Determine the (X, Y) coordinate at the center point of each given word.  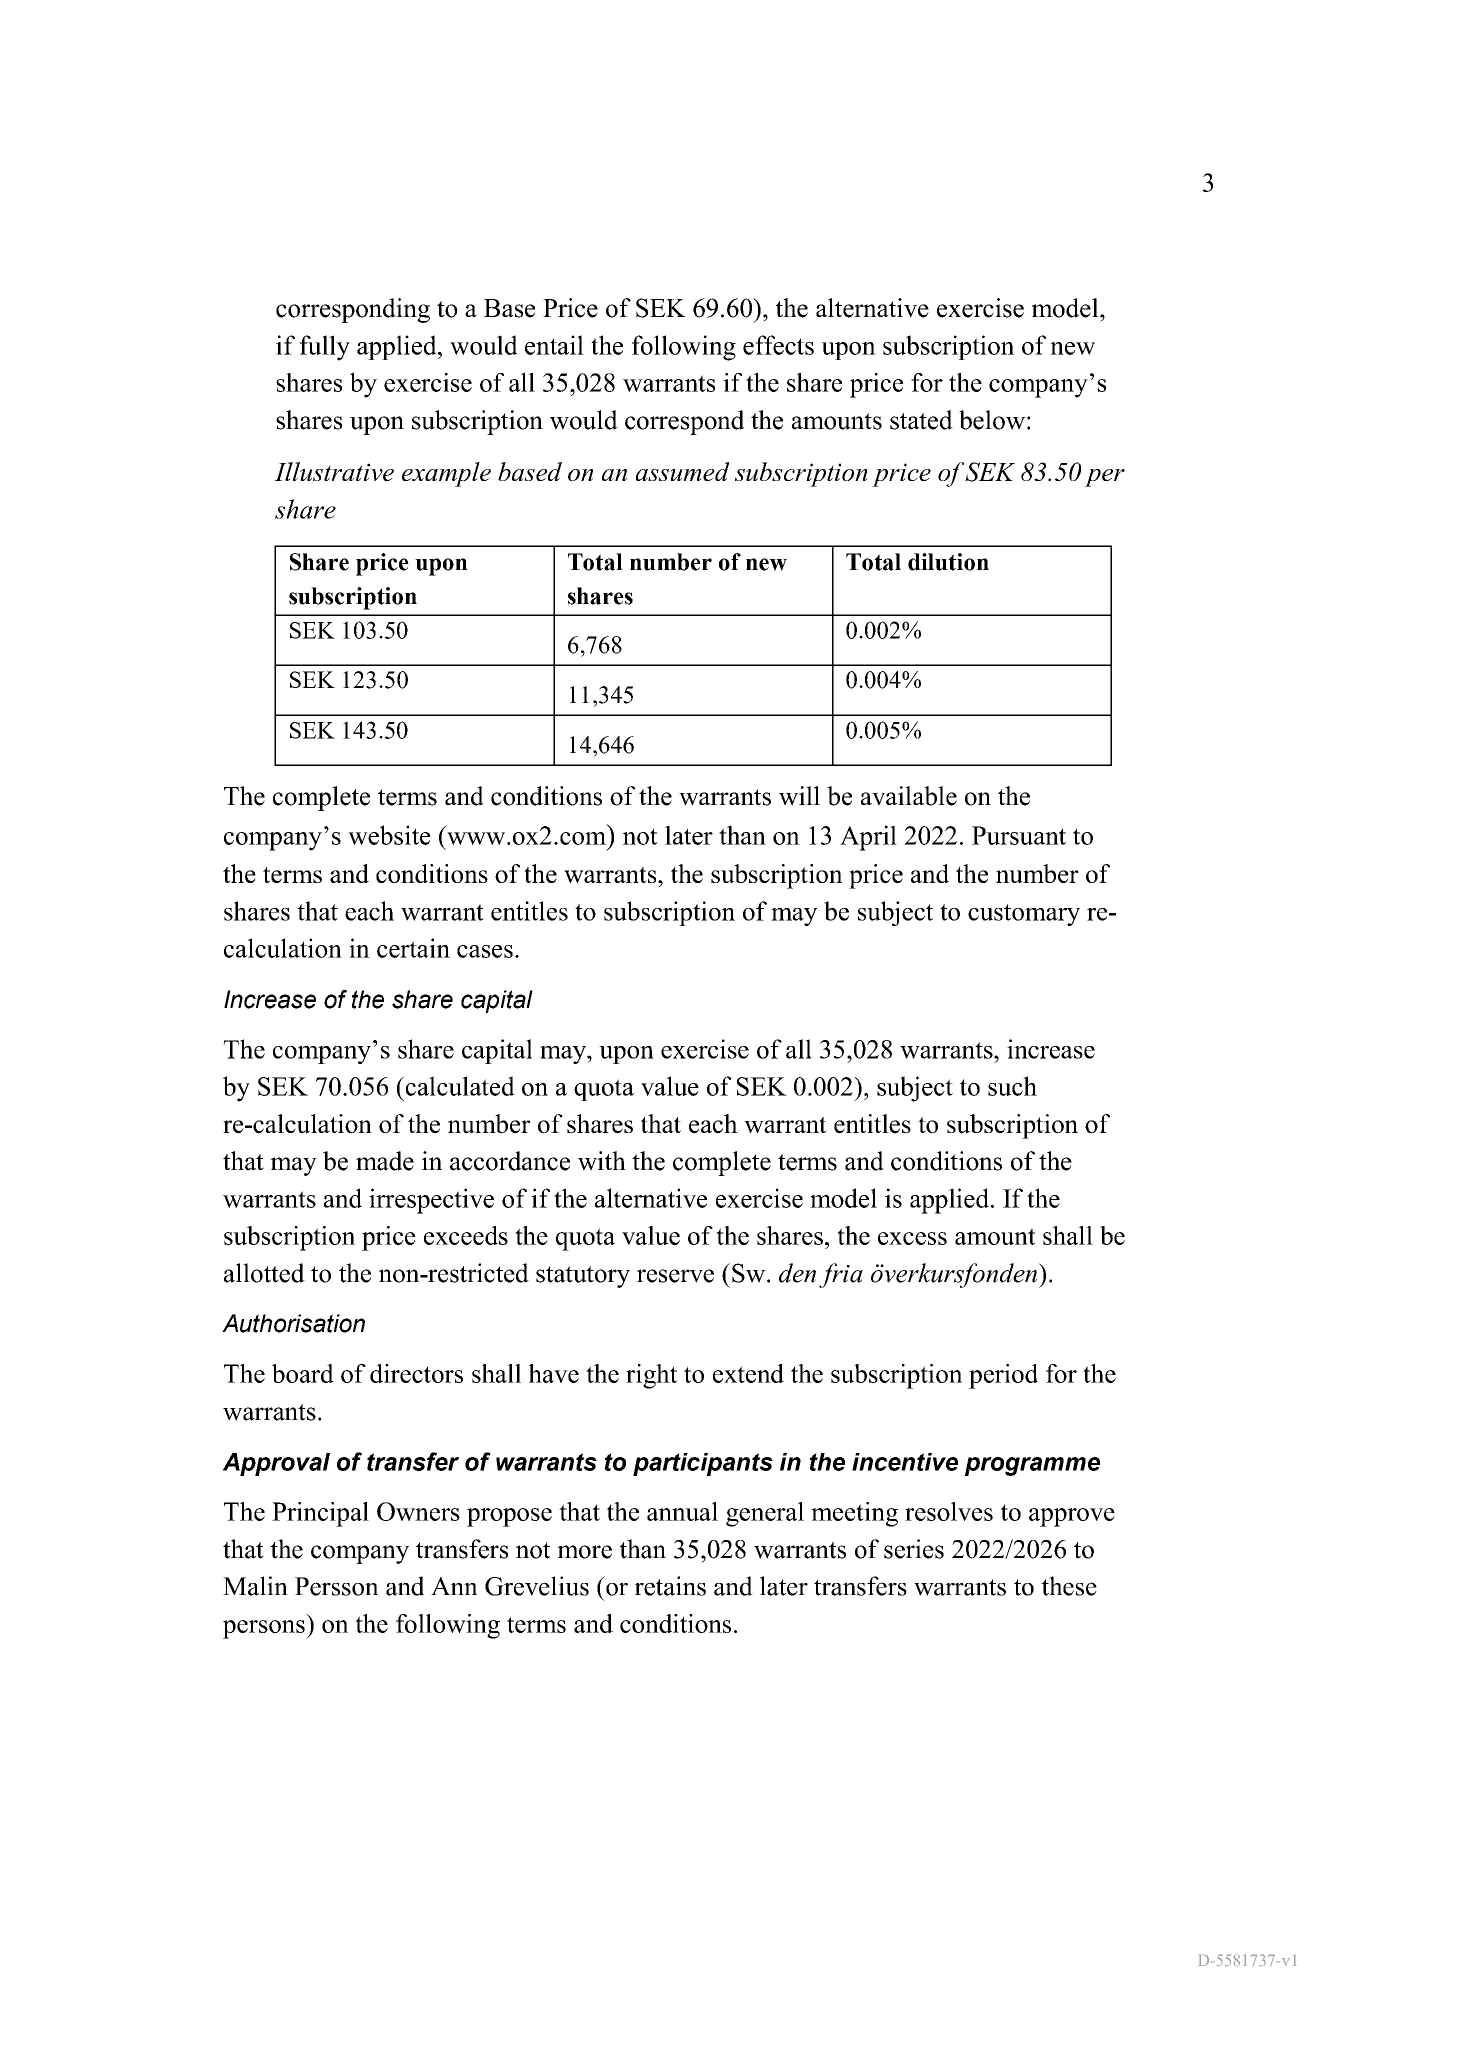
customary (1024, 915)
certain (413, 948)
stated (921, 420)
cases (485, 951)
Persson (336, 1586)
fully (324, 348)
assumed (683, 471)
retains (670, 1586)
